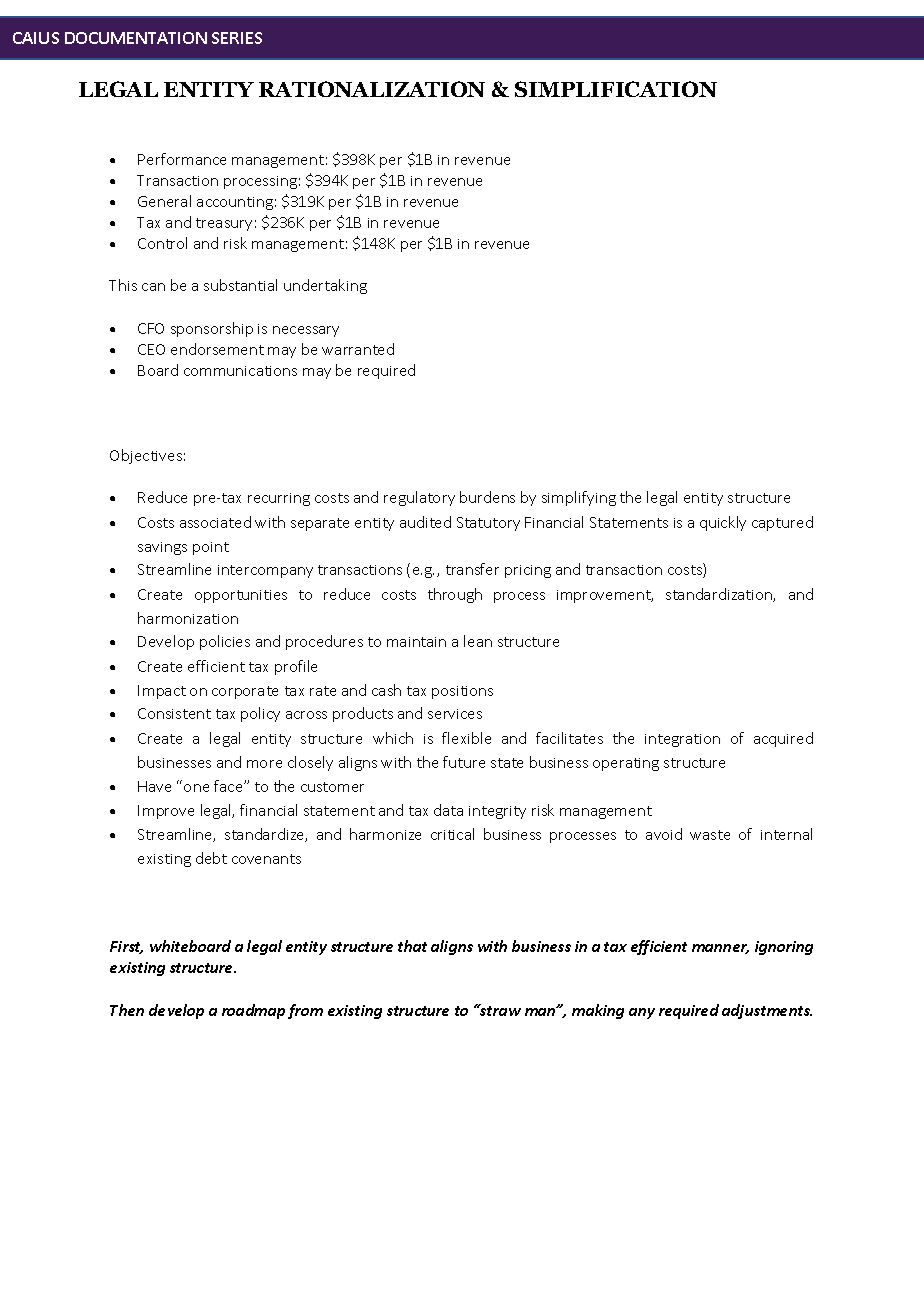 This screenshot has width=924, height=1309. What do you see at coordinates (372, 89) in the screenshot?
I see `RATIONALIZATION` at bounding box center [372, 89].
